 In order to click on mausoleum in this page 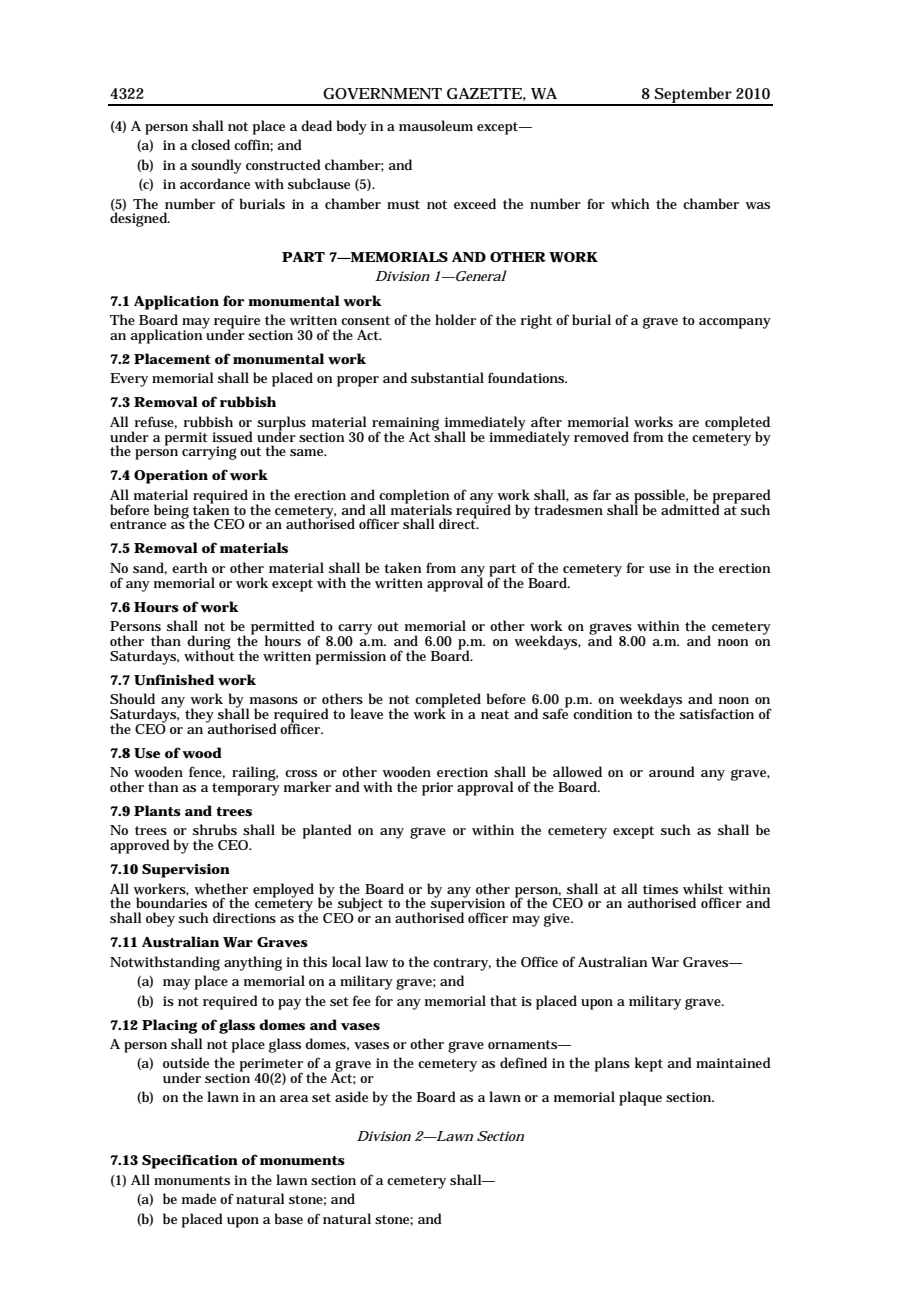, I will do `click(436, 125)`.
